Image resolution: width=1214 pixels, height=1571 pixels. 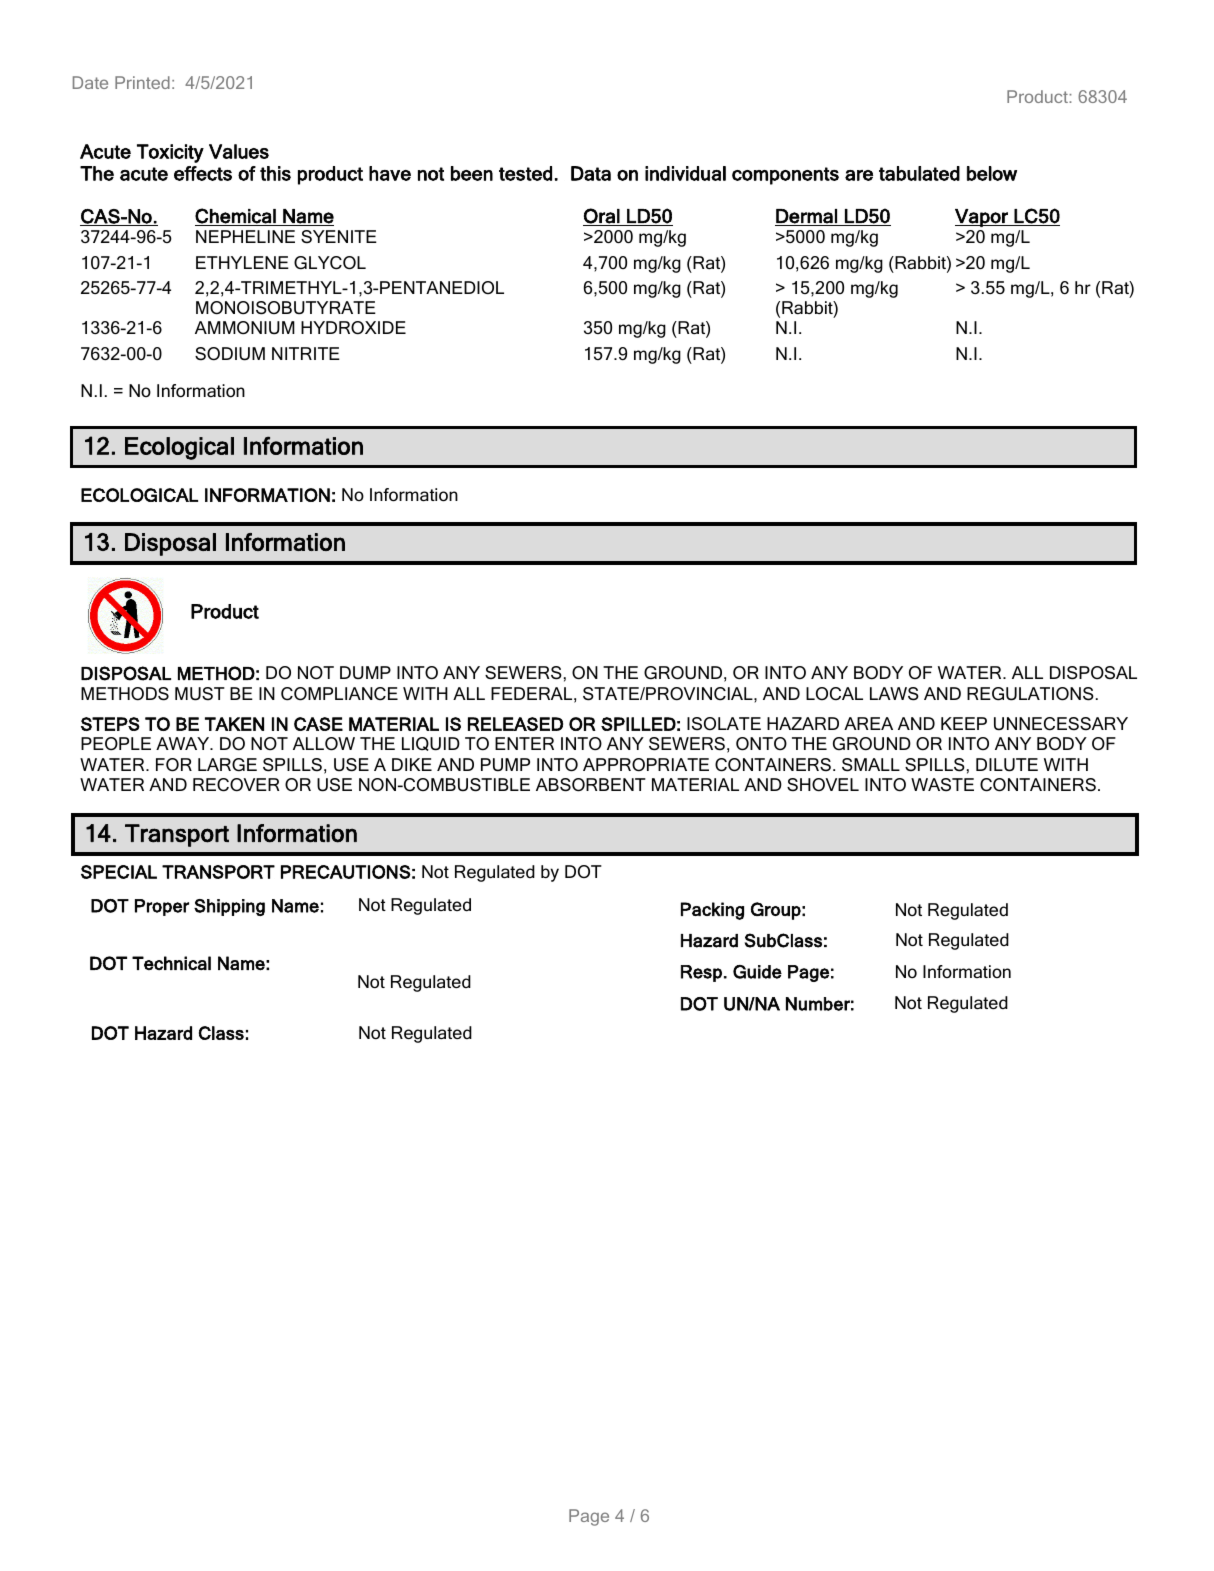 I want to click on Printed, so click(x=142, y=82).
